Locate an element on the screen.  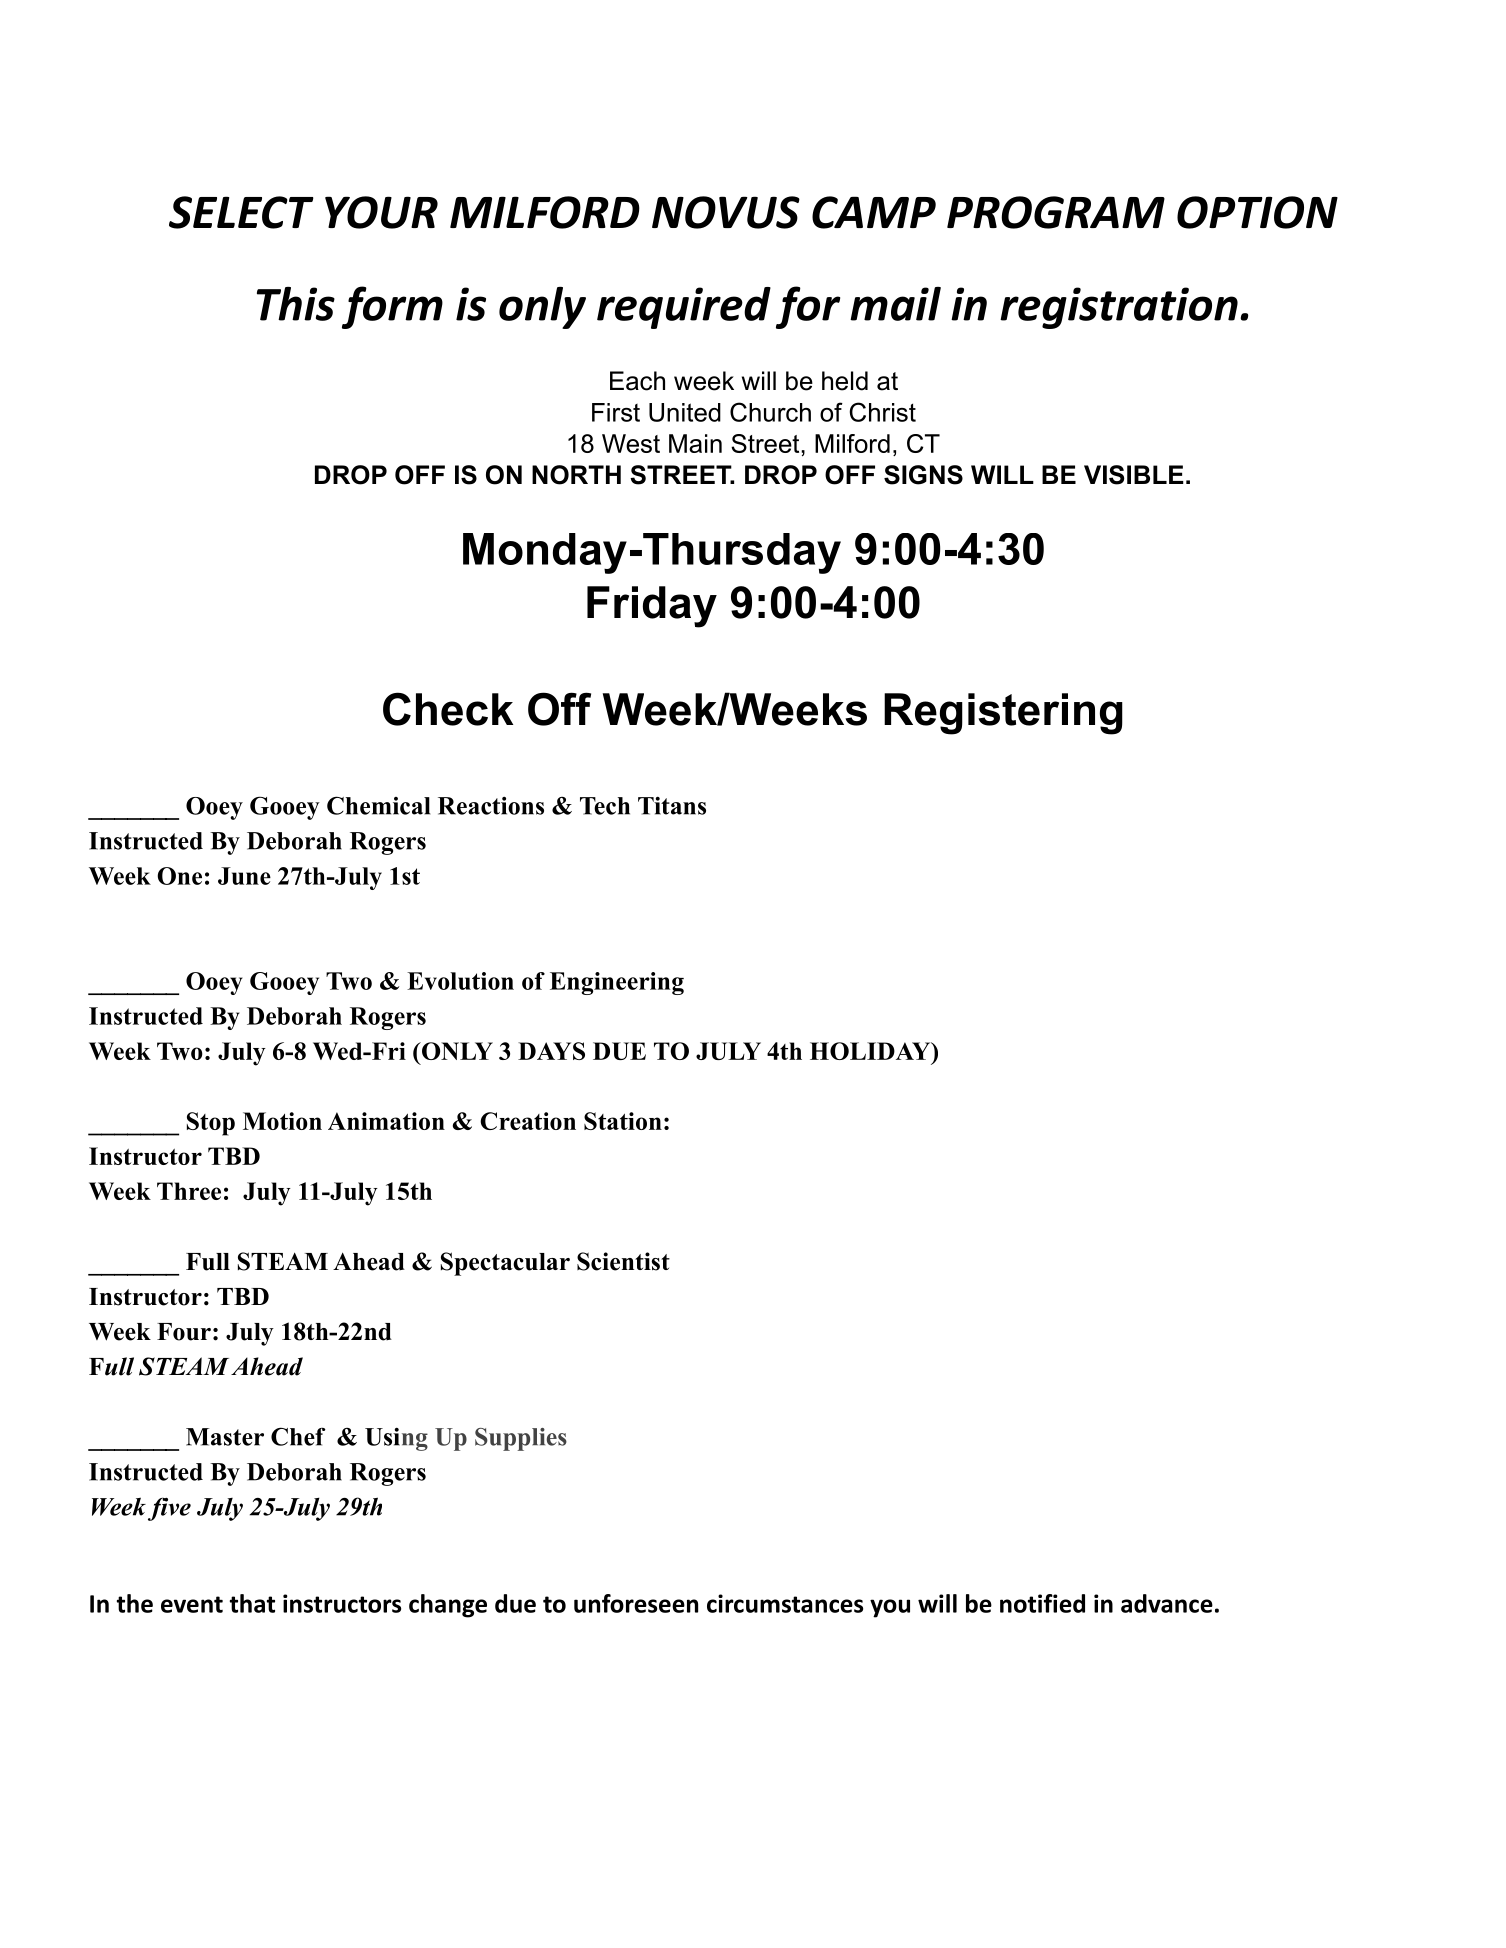
Registering is located at coordinates (1003, 714).
